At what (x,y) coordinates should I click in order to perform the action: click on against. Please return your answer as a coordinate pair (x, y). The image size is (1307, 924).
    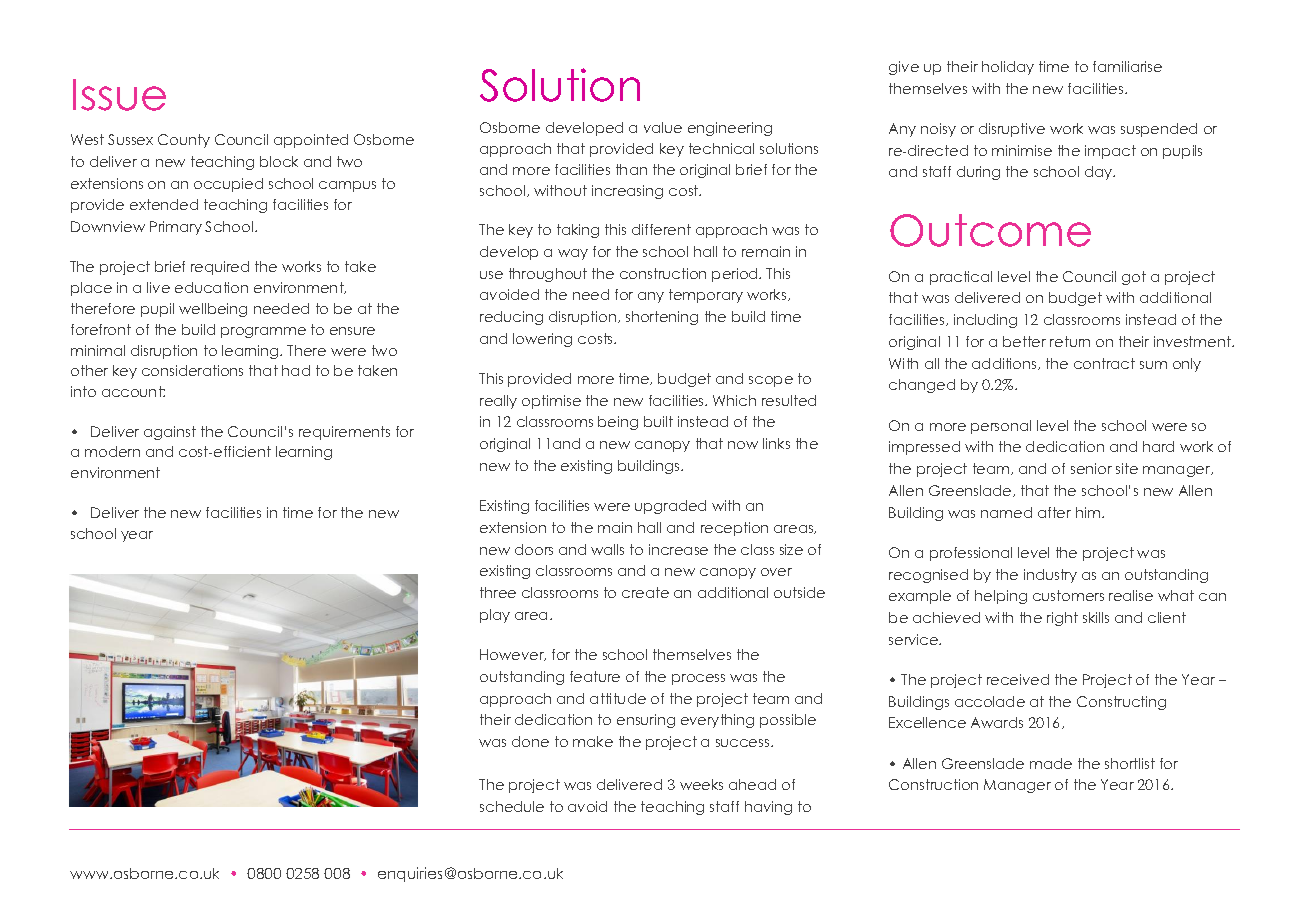
    Looking at the image, I should click on (170, 433).
